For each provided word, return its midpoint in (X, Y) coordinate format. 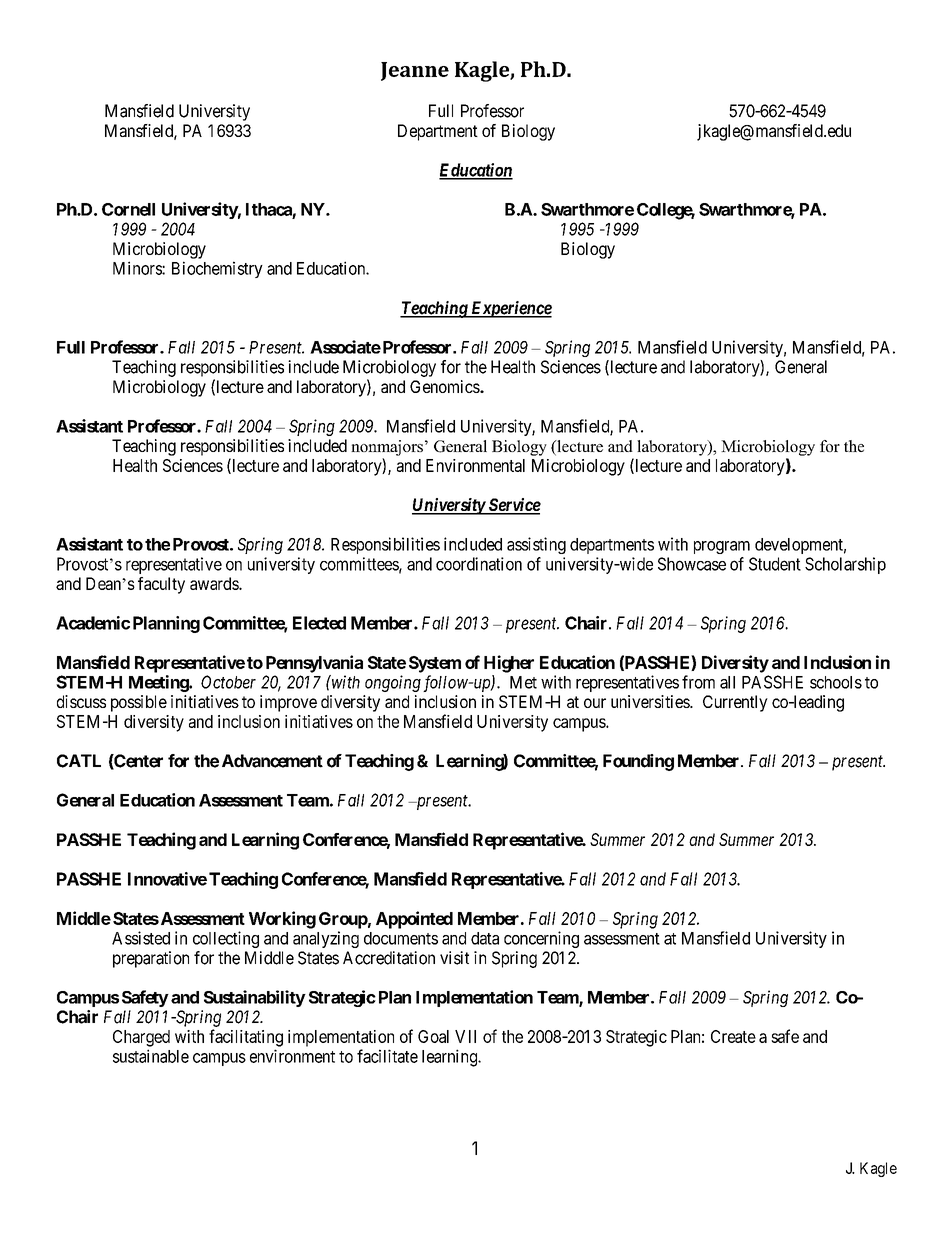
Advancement (272, 761)
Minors (138, 268)
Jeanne (415, 71)
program (722, 547)
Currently (735, 703)
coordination (479, 564)
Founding (638, 762)
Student (775, 564)
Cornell (128, 209)
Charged (141, 1038)
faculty (161, 585)
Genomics (445, 386)
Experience (510, 309)
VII (465, 1036)
